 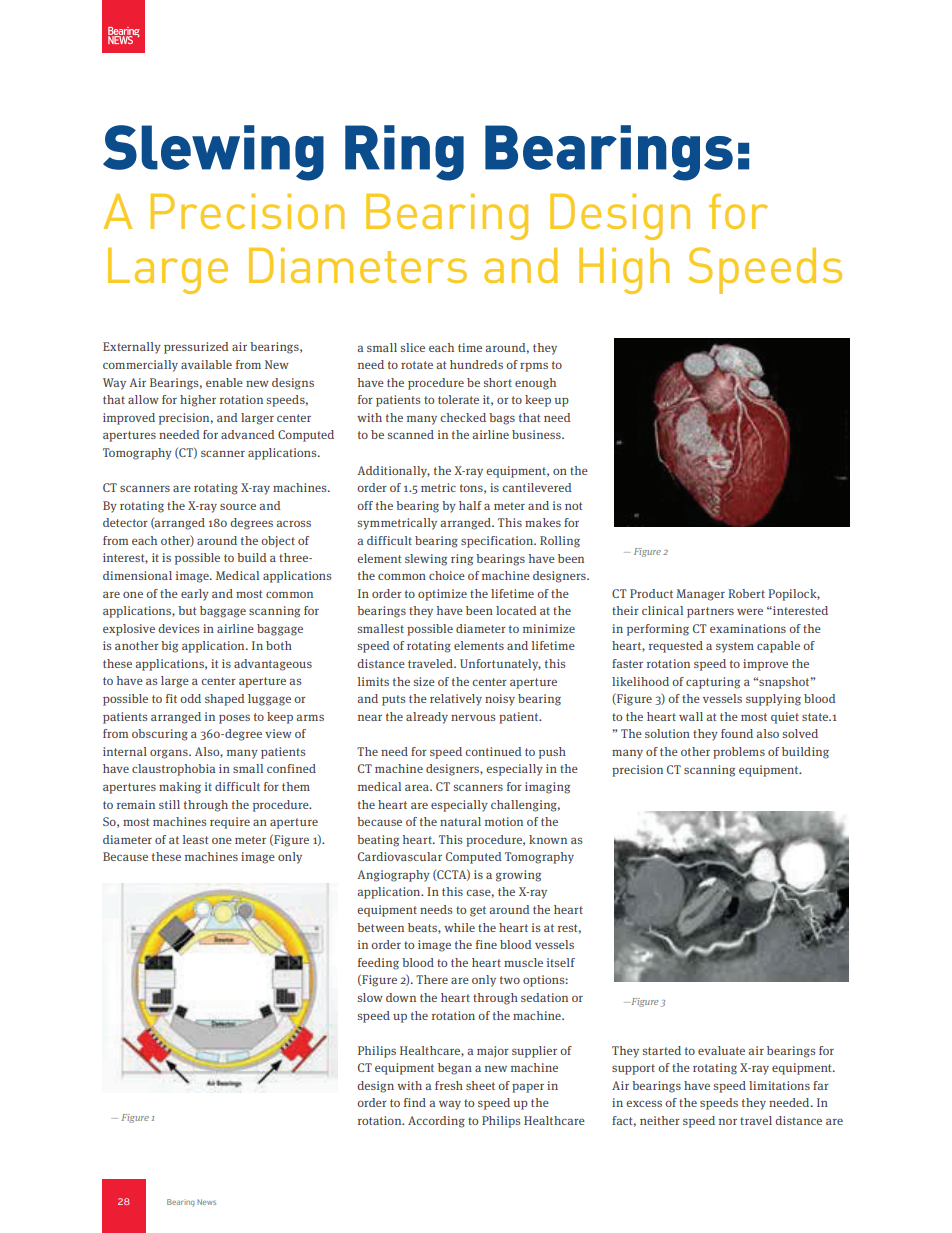 What do you see at coordinates (476, 364) in the image?
I see `hundreds` at bounding box center [476, 364].
